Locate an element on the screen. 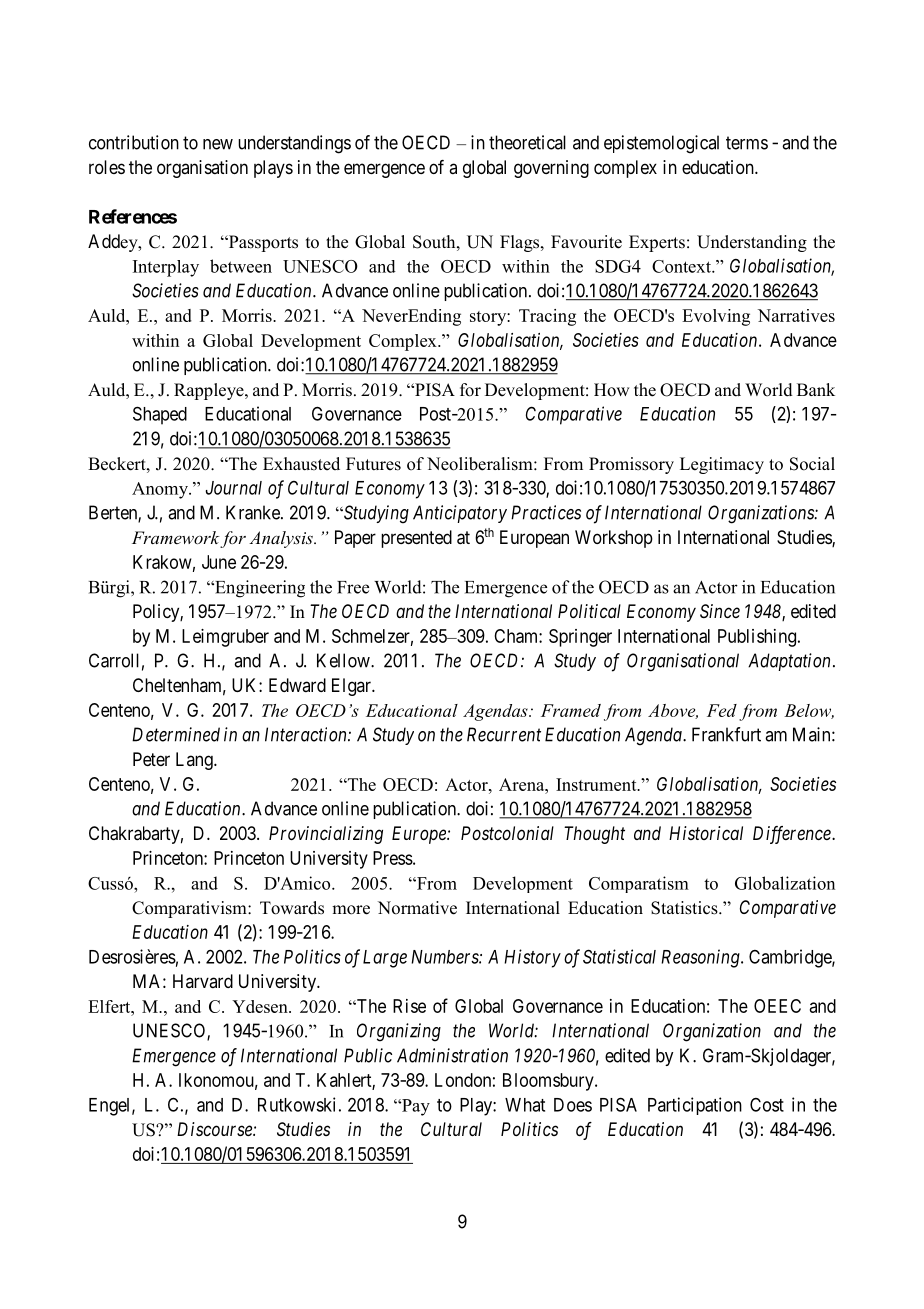  Administration is located at coordinates (452, 1055).
